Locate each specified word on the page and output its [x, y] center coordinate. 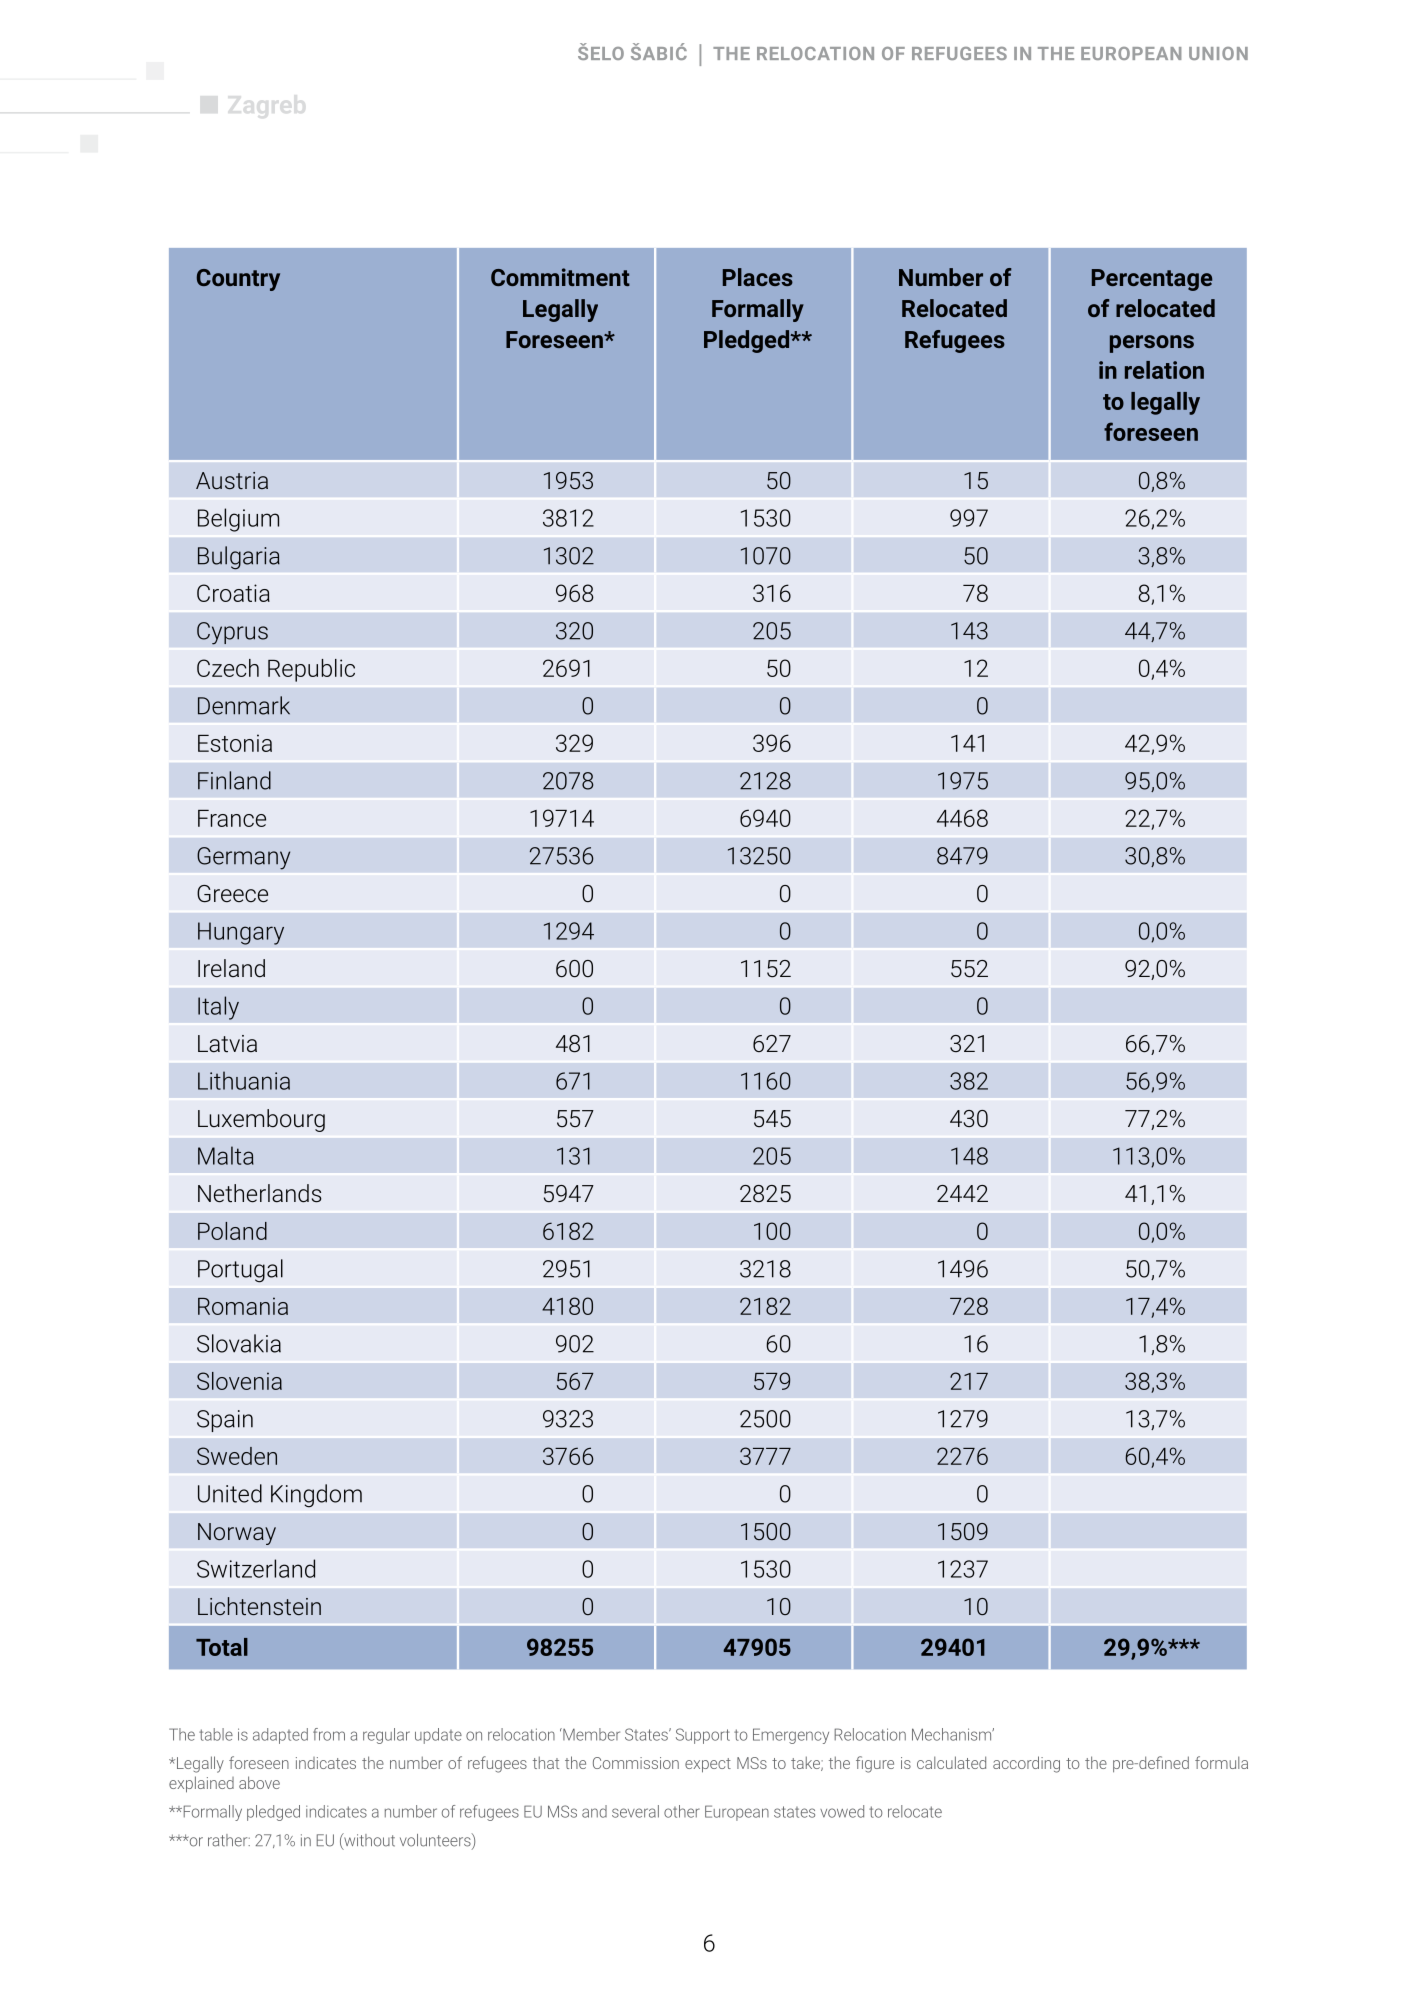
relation [1164, 370]
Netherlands [260, 1193]
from [329, 1734]
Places [758, 277]
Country [238, 280]
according [1026, 1764]
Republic [311, 670]
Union [1218, 53]
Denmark [244, 705]
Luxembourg [261, 1120]
